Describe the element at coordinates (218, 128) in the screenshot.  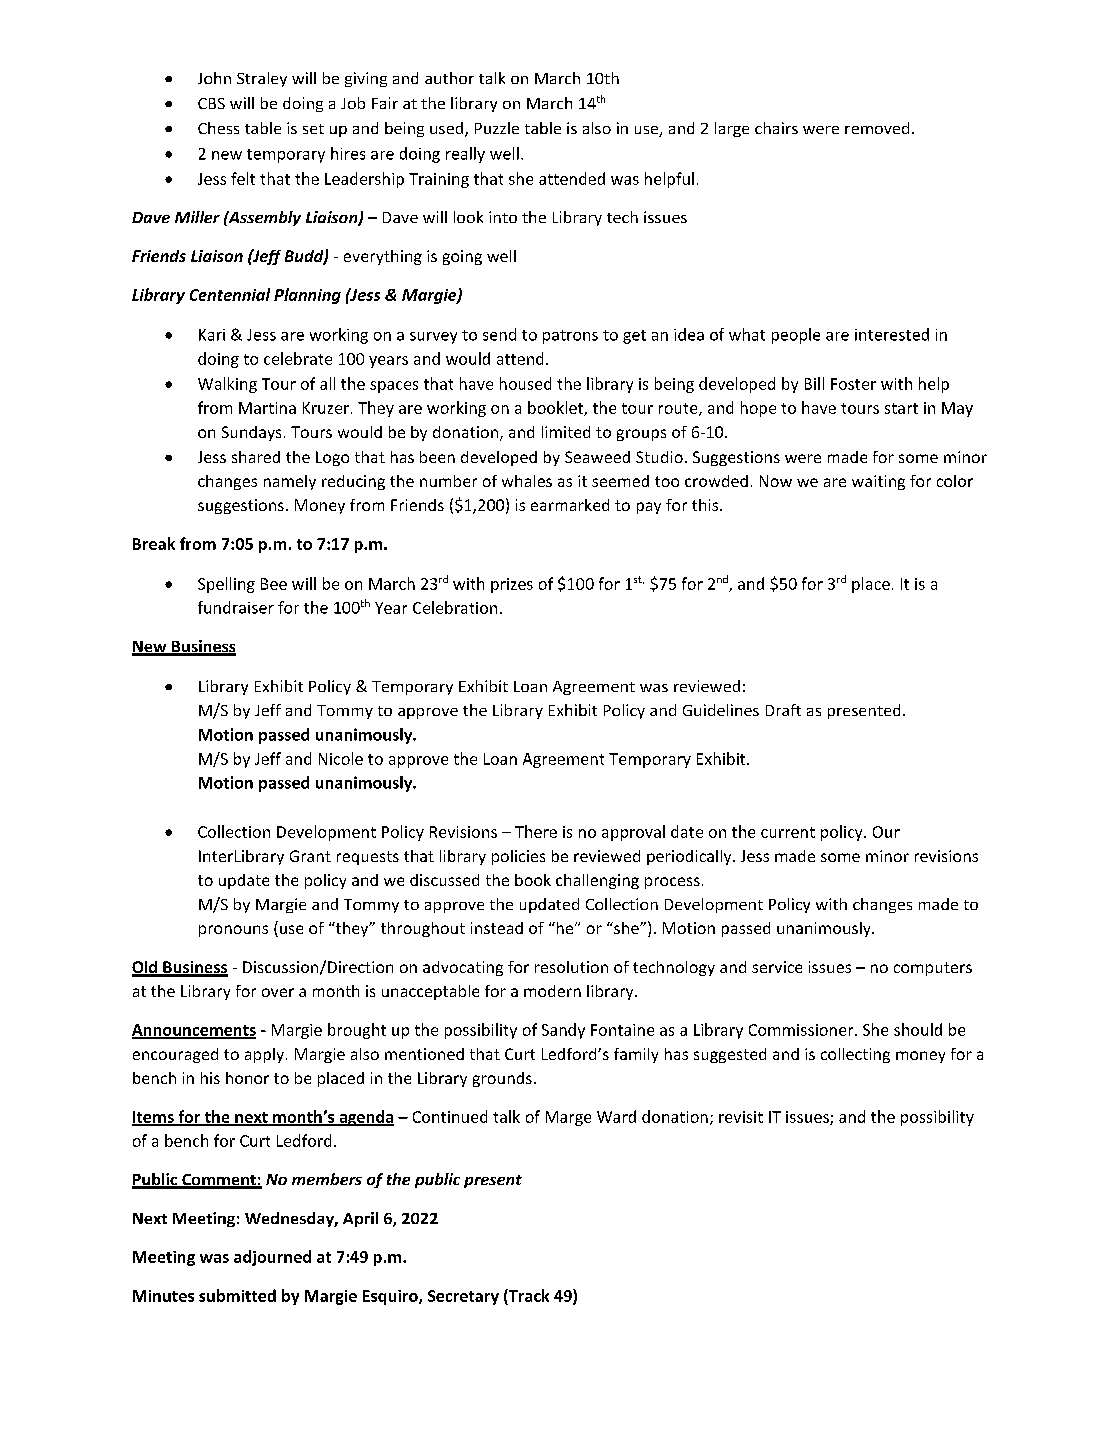
I see `Chess` at that location.
